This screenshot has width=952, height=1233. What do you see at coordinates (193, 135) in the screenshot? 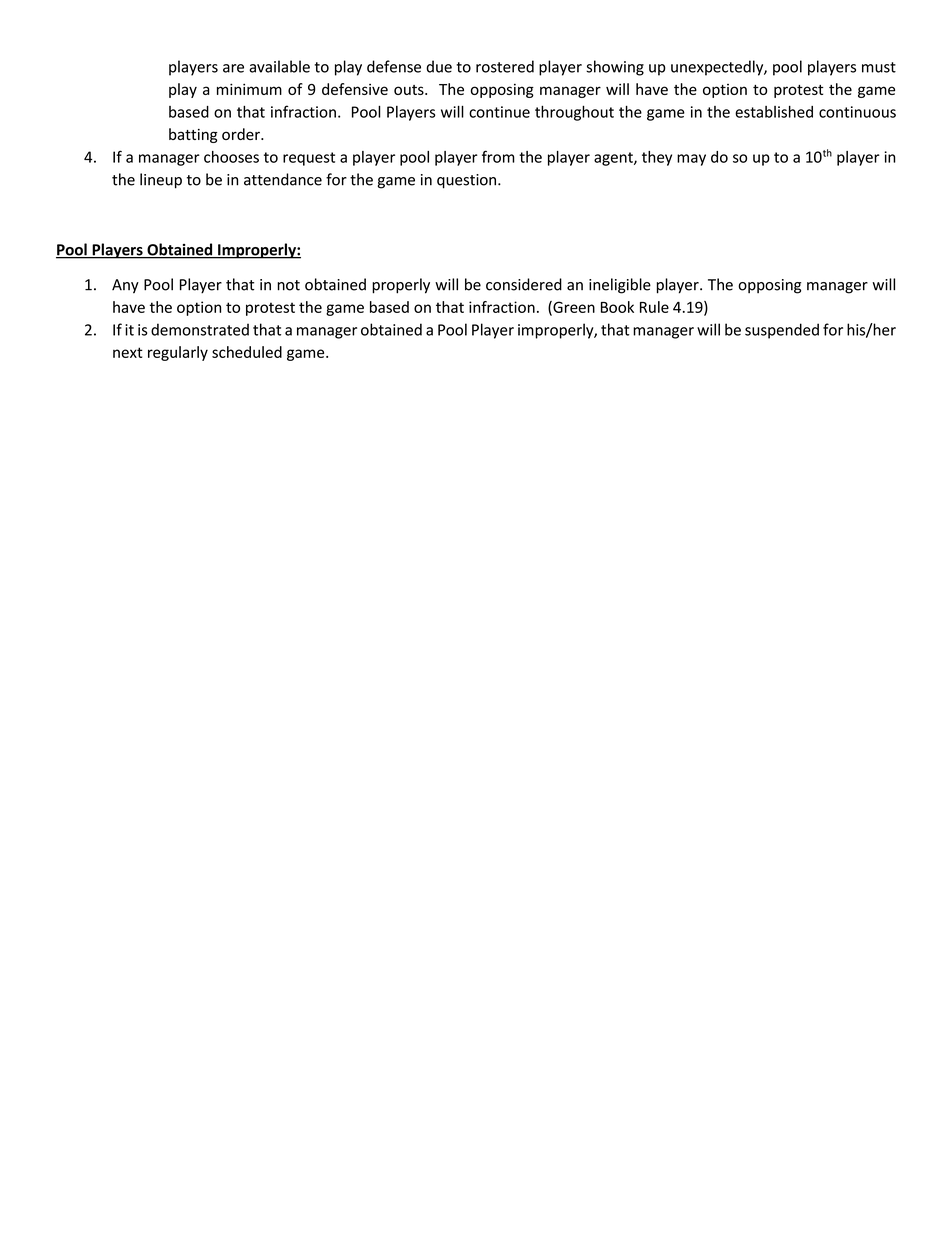
I see `batting` at bounding box center [193, 135].
